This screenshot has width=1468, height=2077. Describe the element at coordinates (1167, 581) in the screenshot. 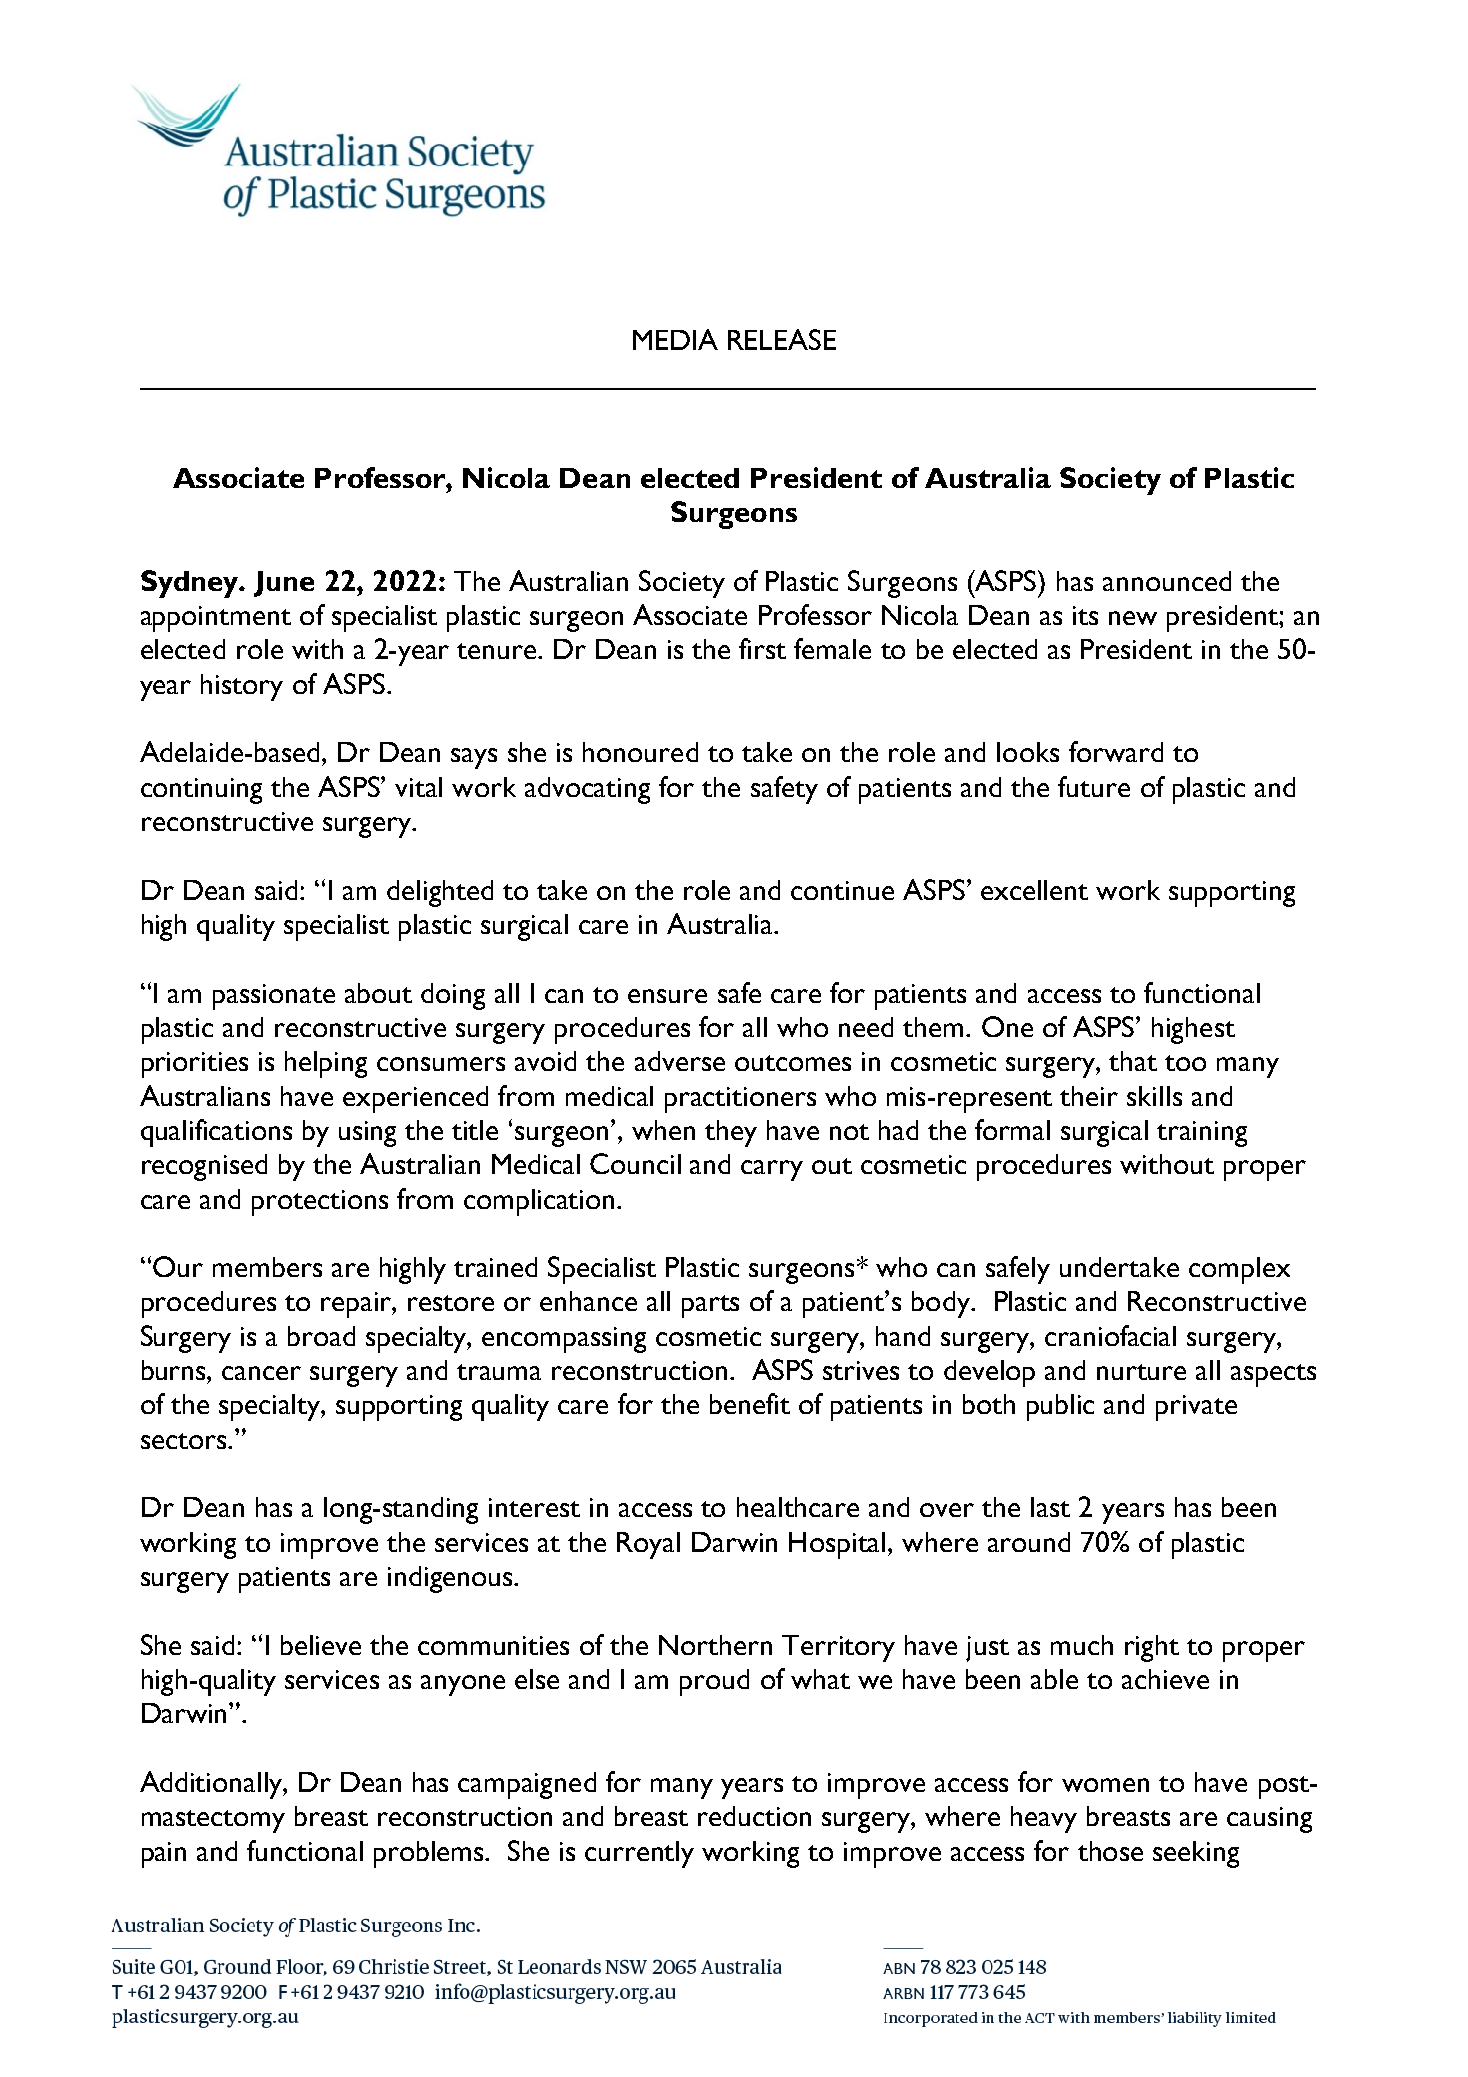

I see `announced` at that location.
